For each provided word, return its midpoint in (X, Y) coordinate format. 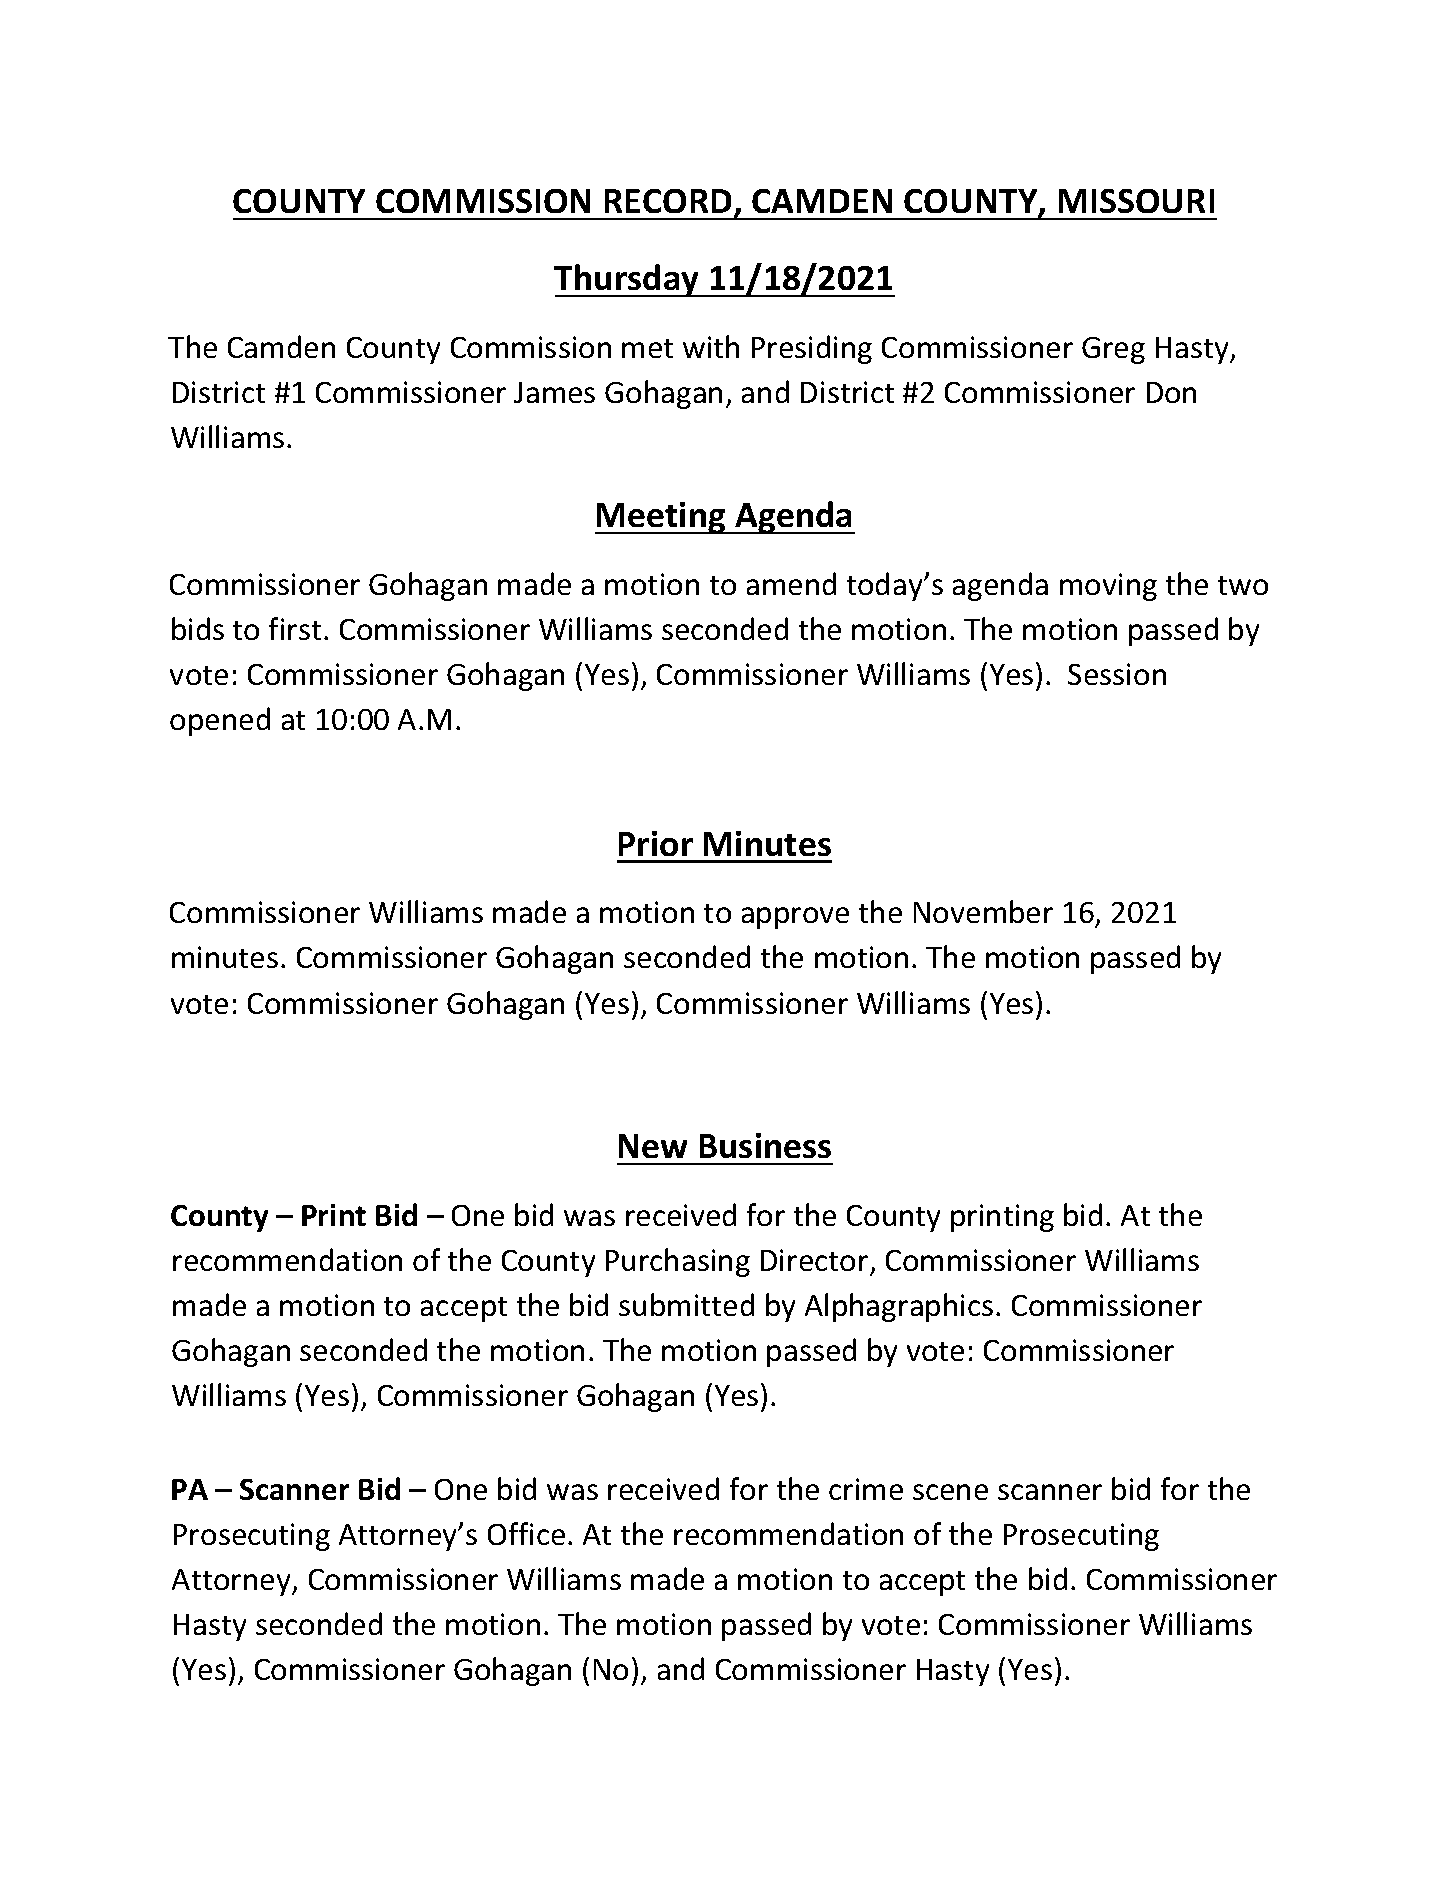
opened (220, 721)
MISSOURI (1136, 201)
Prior (656, 843)
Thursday (628, 280)
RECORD (668, 201)
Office (526, 1533)
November (983, 911)
